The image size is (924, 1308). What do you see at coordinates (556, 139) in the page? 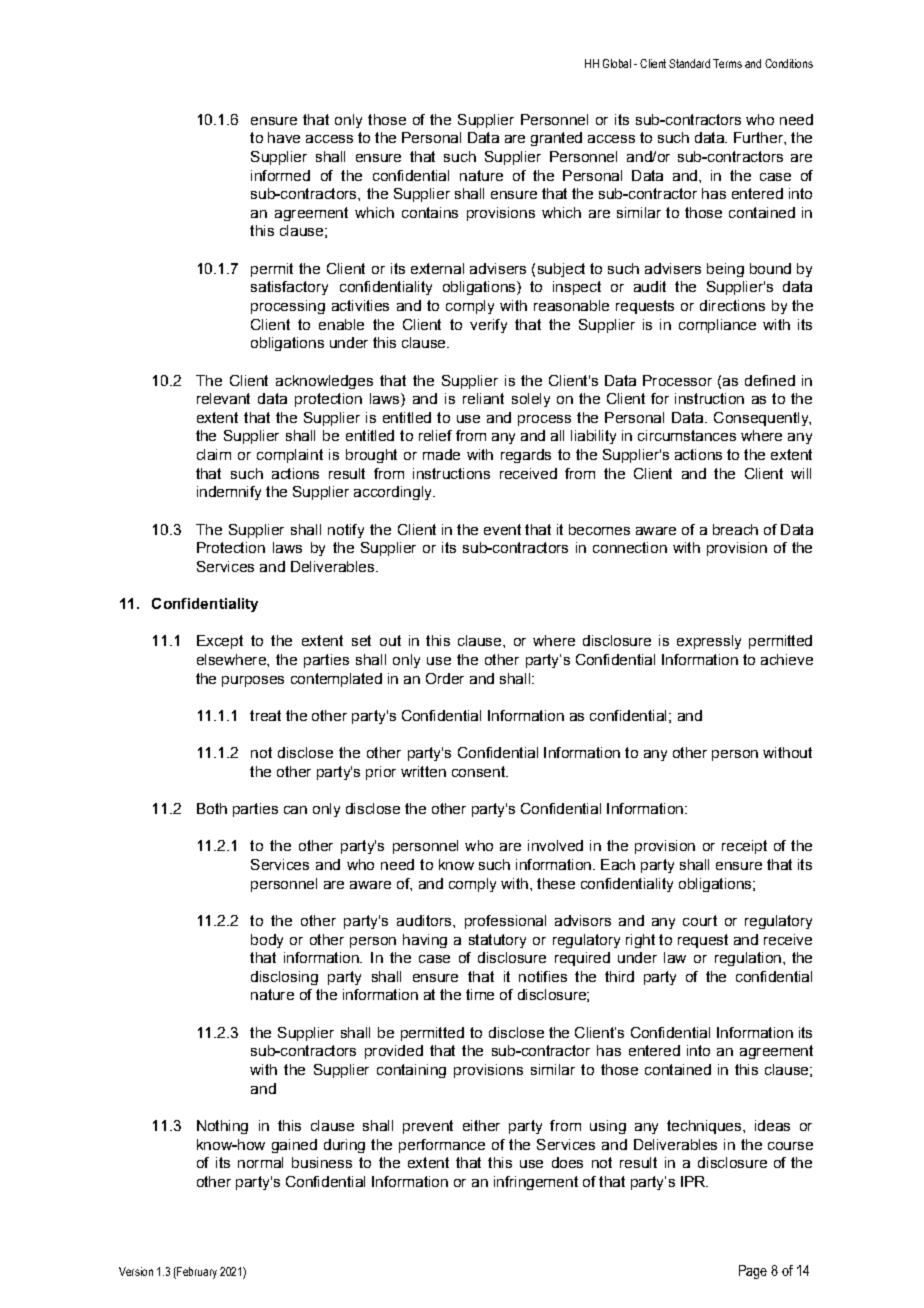
I see `granted` at bounding box center [556, 139].
